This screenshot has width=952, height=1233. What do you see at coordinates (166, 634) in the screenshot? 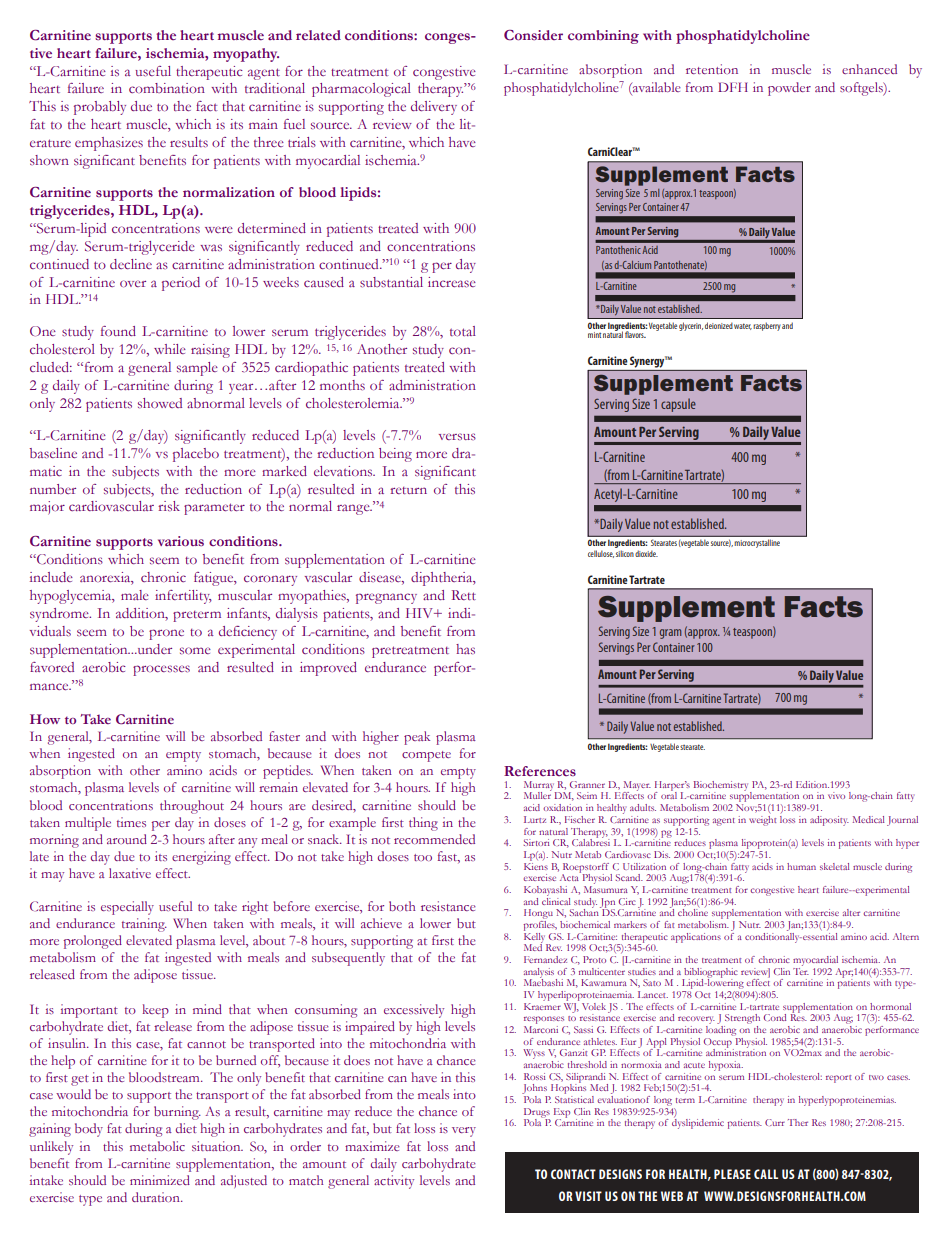
I see `prone` at bounding box center [166, 634].
